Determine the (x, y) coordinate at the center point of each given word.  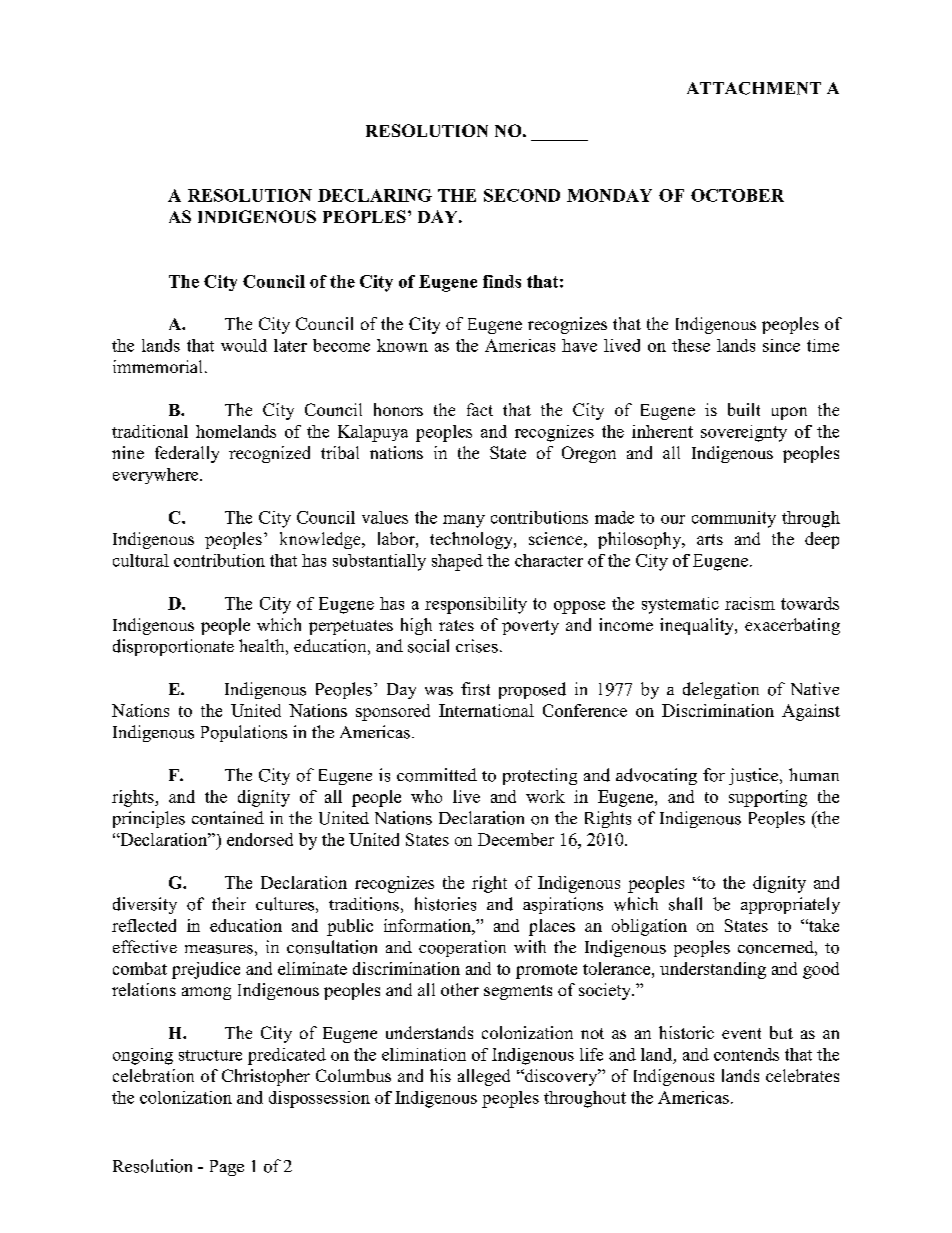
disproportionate (173, 647)
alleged (484, 1077)
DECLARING (375, 195)
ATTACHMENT (754, 88)
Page (227, 1168)
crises (477, 646)
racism (750, 603)
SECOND (522, 195)
